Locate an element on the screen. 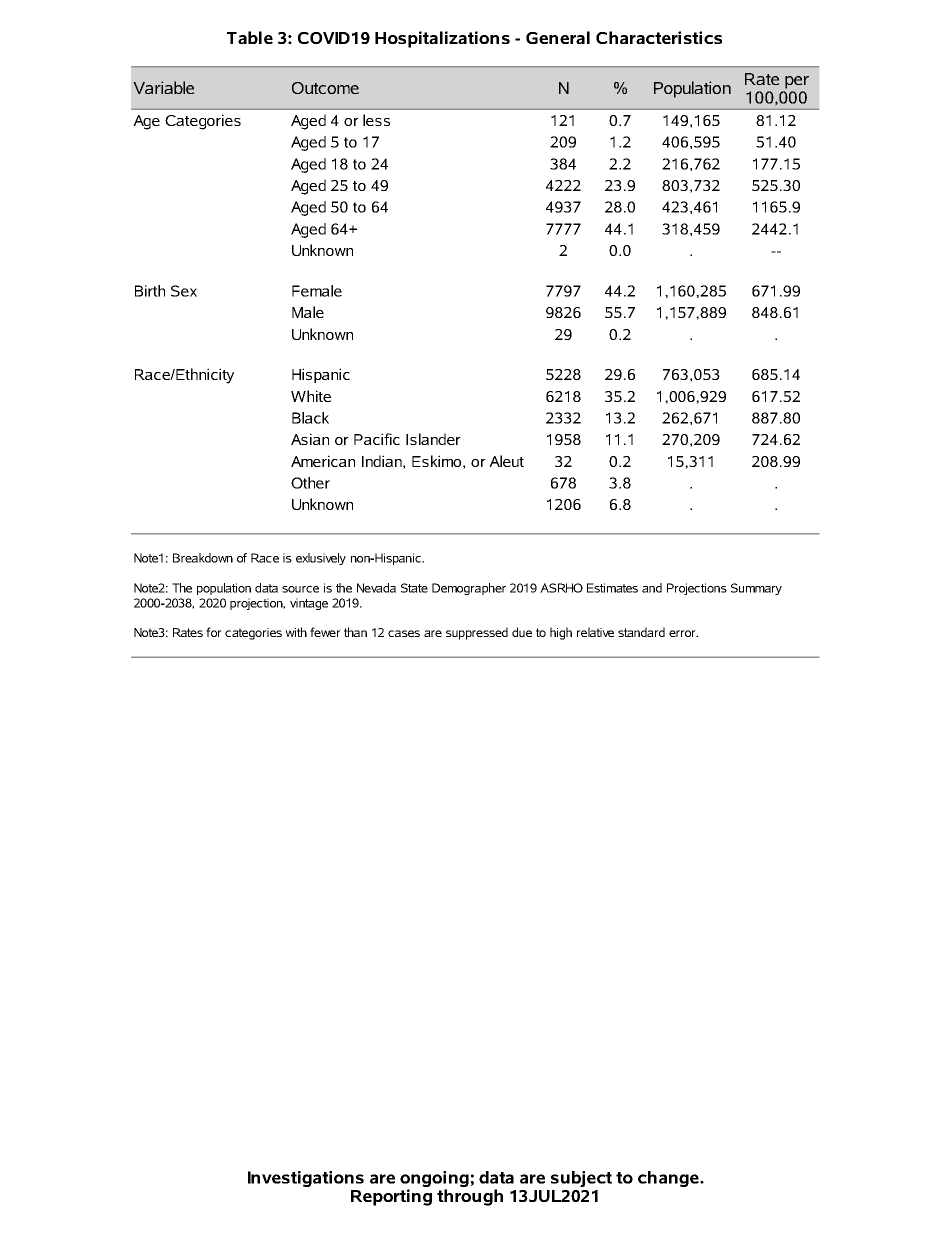 The width and height of the screenshot is (952, 1233). with is located at coordinates (296, 632).
